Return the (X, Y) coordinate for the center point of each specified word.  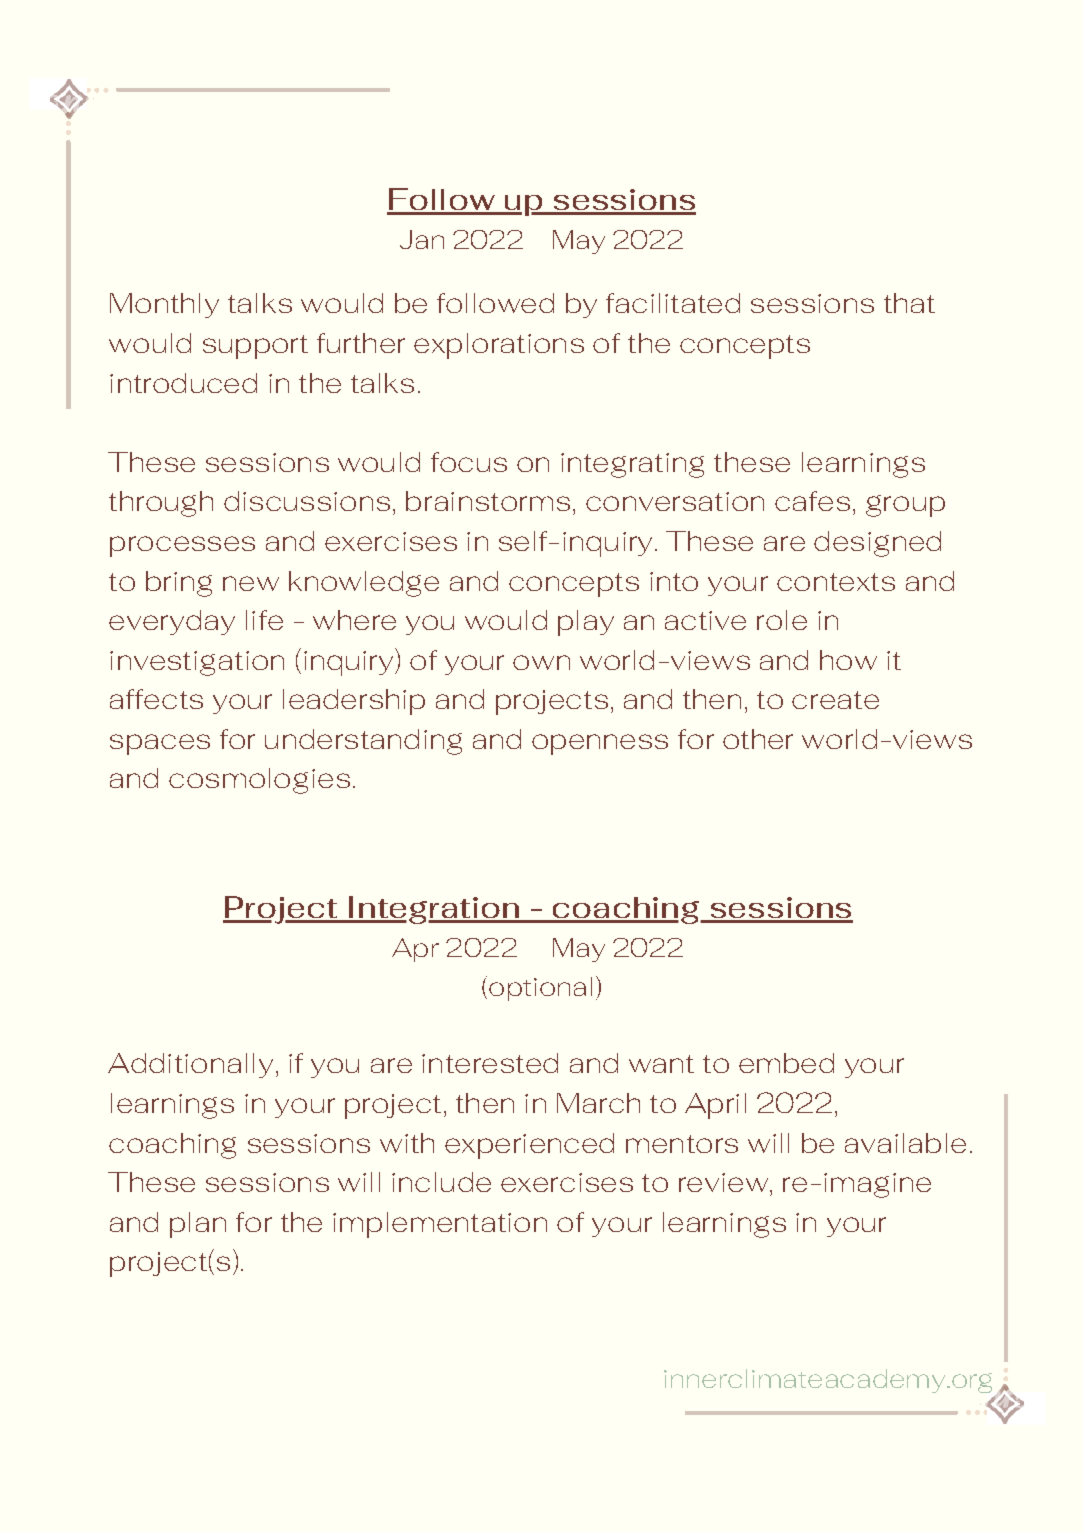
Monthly (164, 305)
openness (600, 744)
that (909, 303)
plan (198, 1225)
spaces (160, 744)
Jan (422, 239)
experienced (529, 1146)
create (835, 700)
